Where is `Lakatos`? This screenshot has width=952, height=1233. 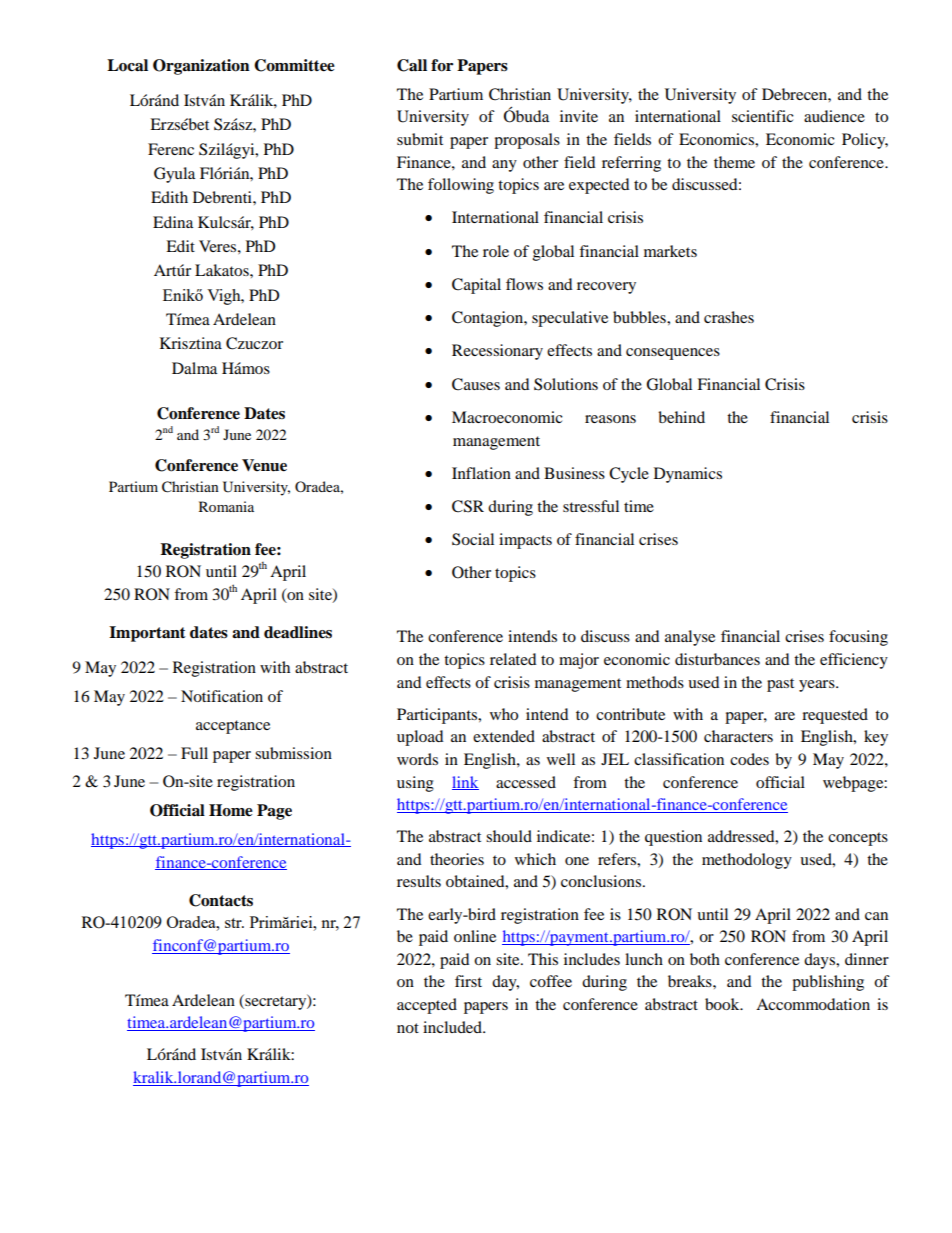
Lakatos is located at coordinates (223, 270).
